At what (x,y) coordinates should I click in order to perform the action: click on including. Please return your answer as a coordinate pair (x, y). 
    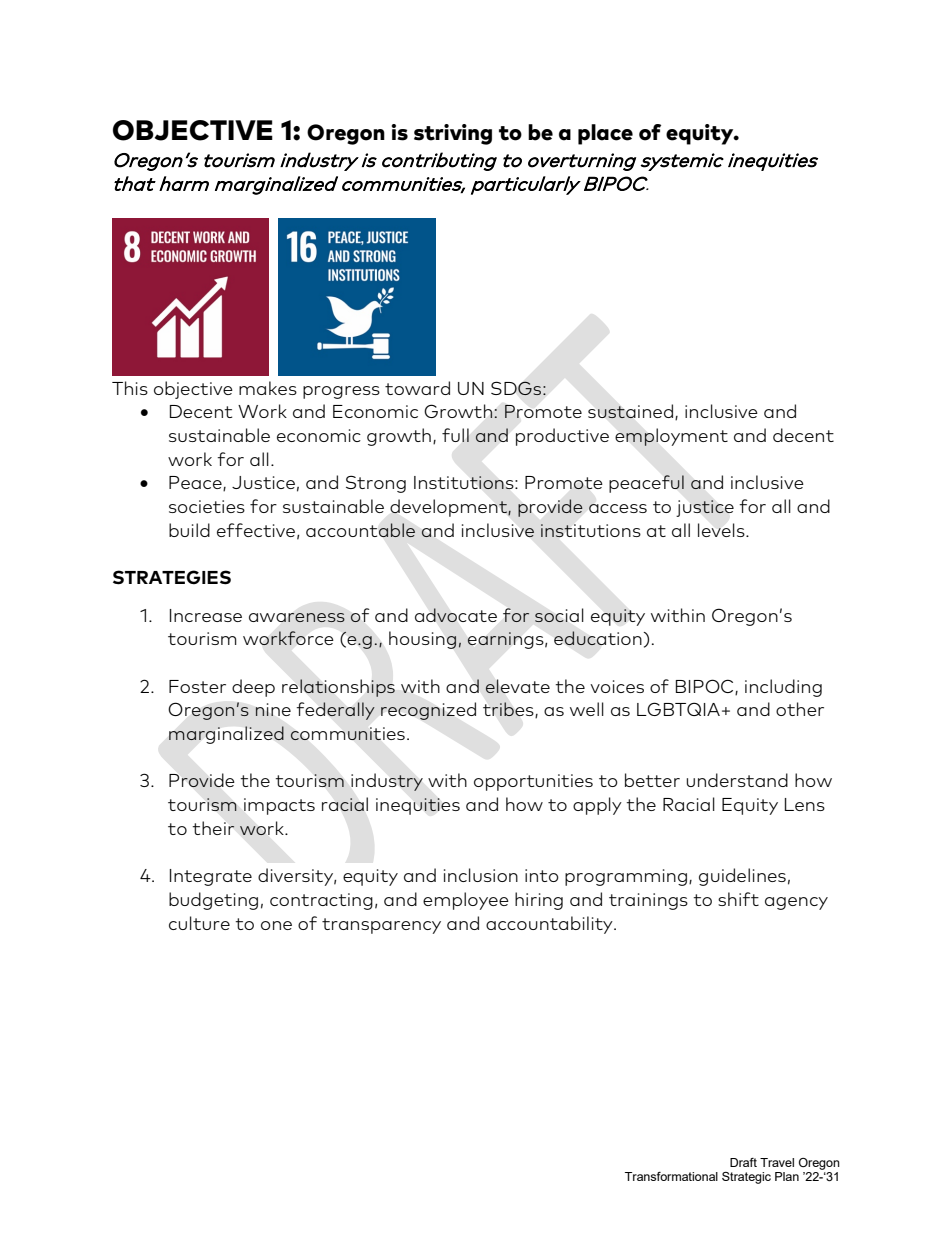
    Looking at the image, I should click on (783, 688).
